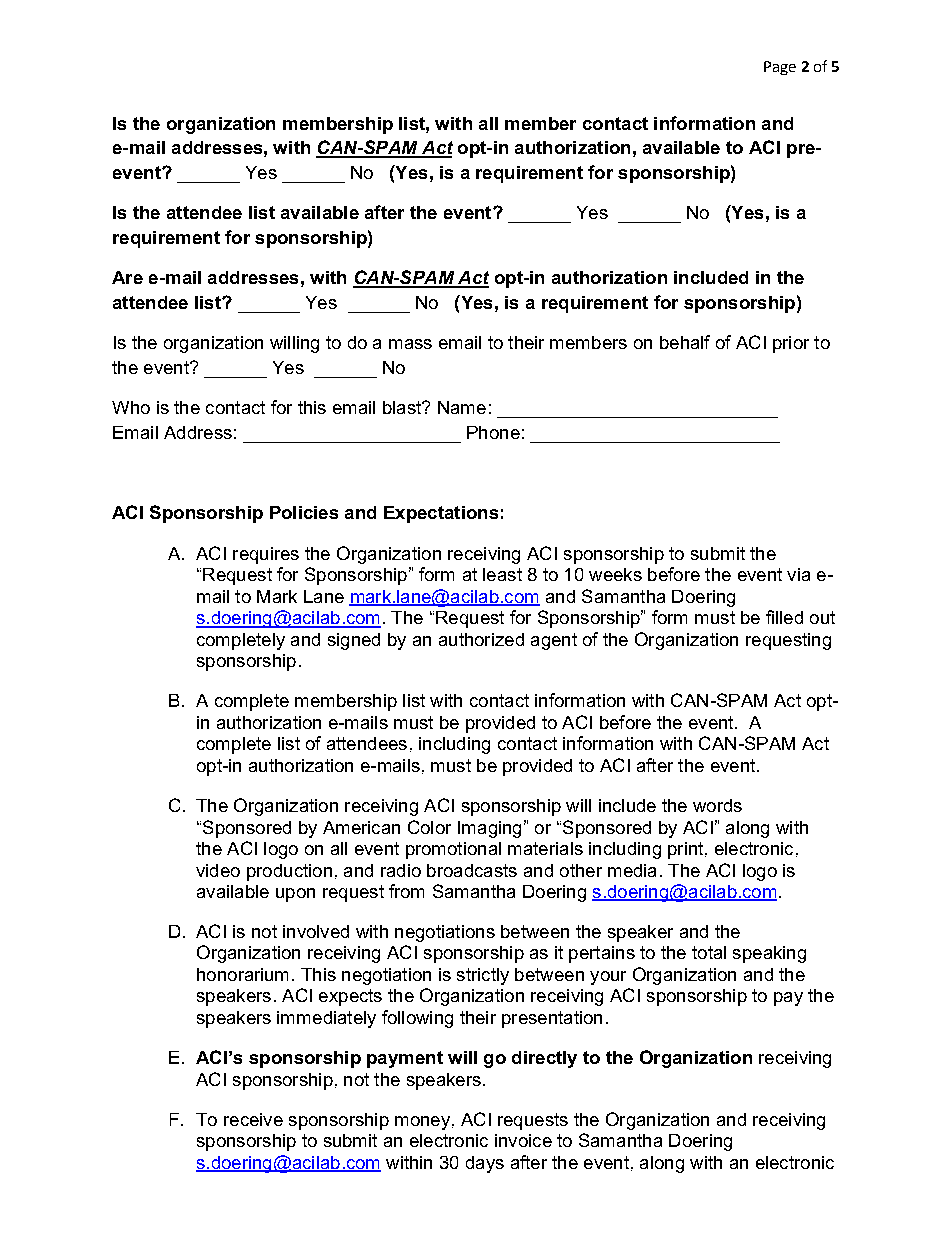  I want to click on words, so click(717, 805).
